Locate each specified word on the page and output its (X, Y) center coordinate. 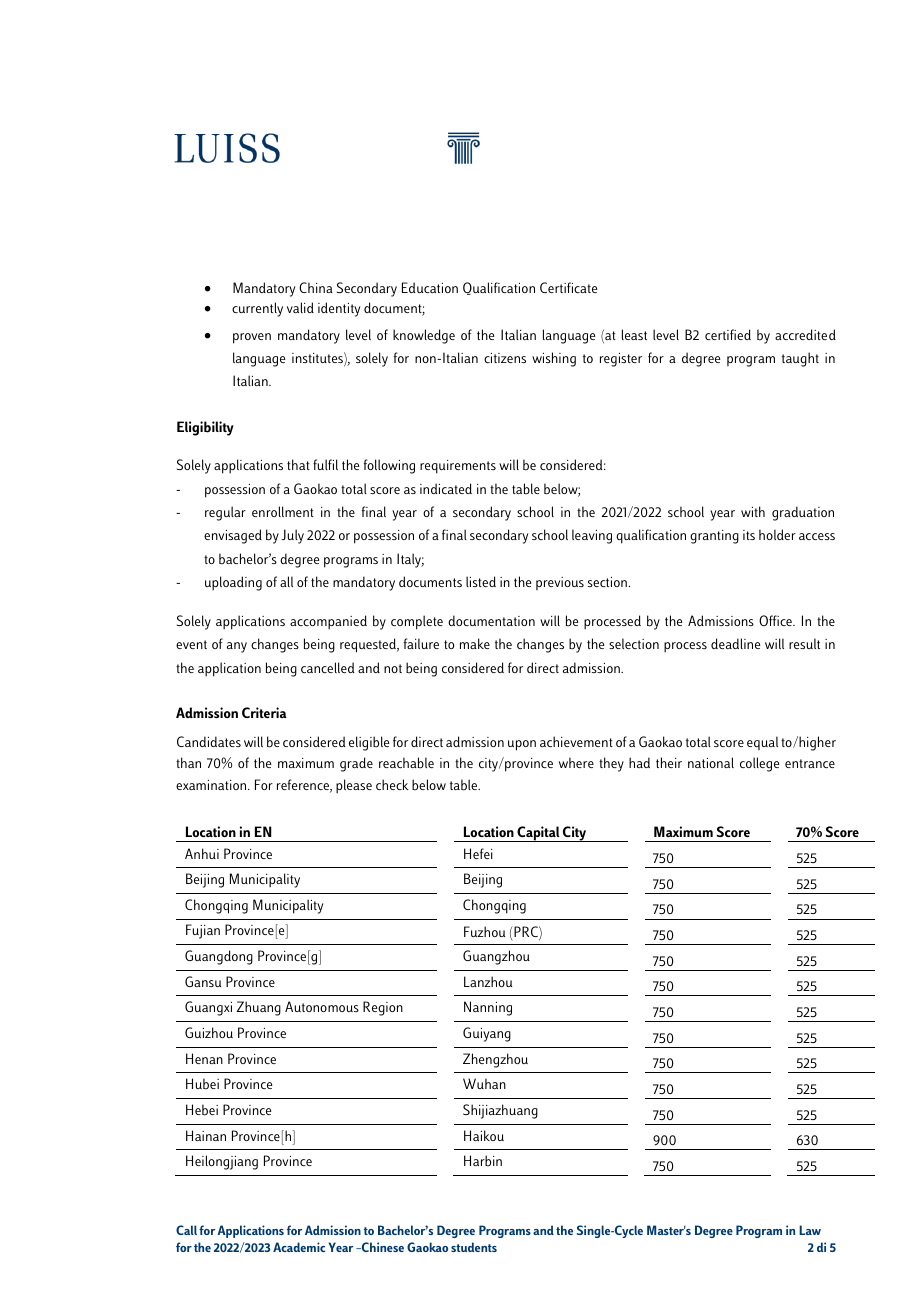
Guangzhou (496, 957)
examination (212, 785)
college (759, 764)
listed (481, 581)
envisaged (233, 536)
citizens (505, 358)
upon (522, 745)
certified (728, 334)
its (749, 535)
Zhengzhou (495, 1060)
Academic (299, 1247)
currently (257, 309)
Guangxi (208, 1008)
